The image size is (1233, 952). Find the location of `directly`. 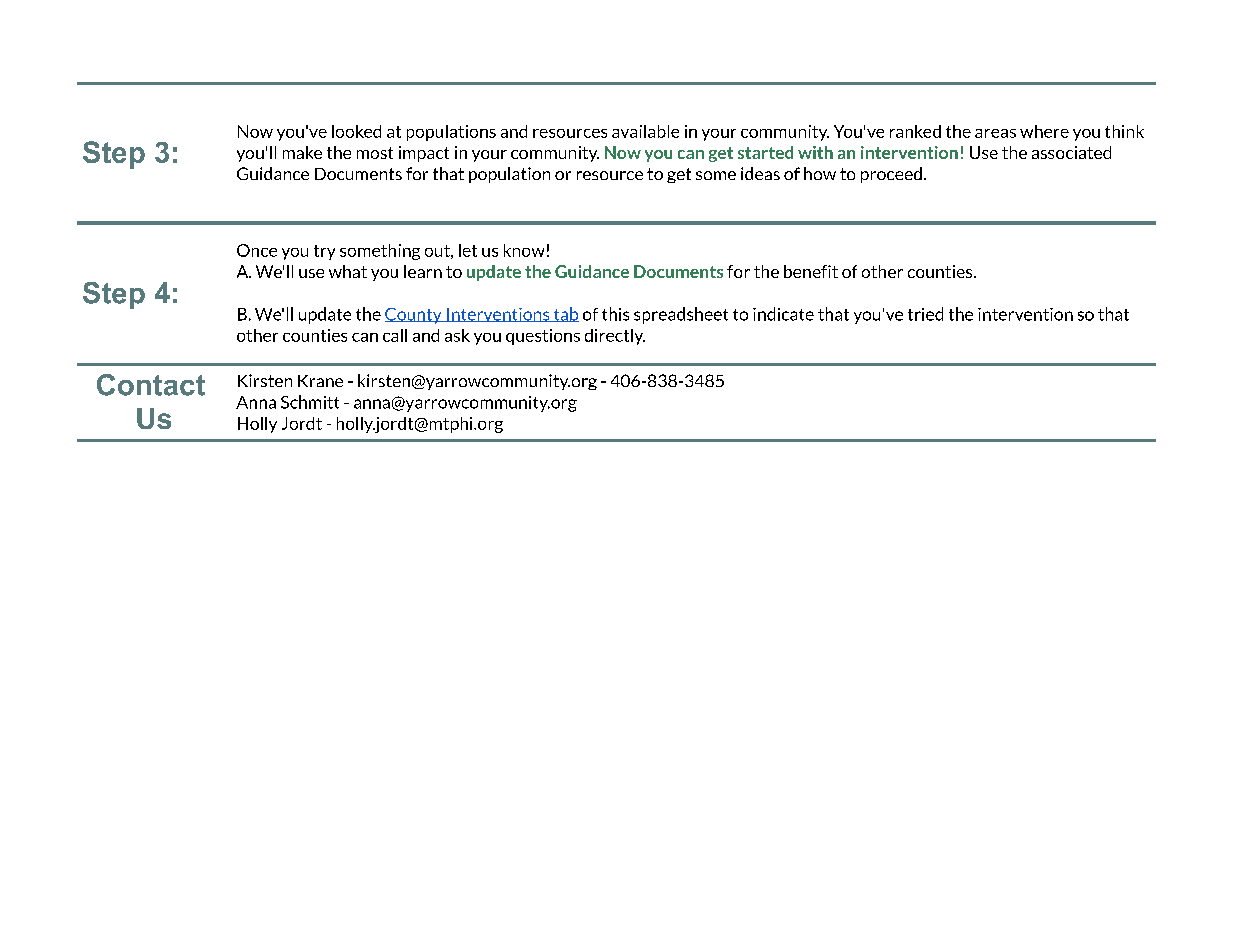

directly is located at coordinates (615, 337).
